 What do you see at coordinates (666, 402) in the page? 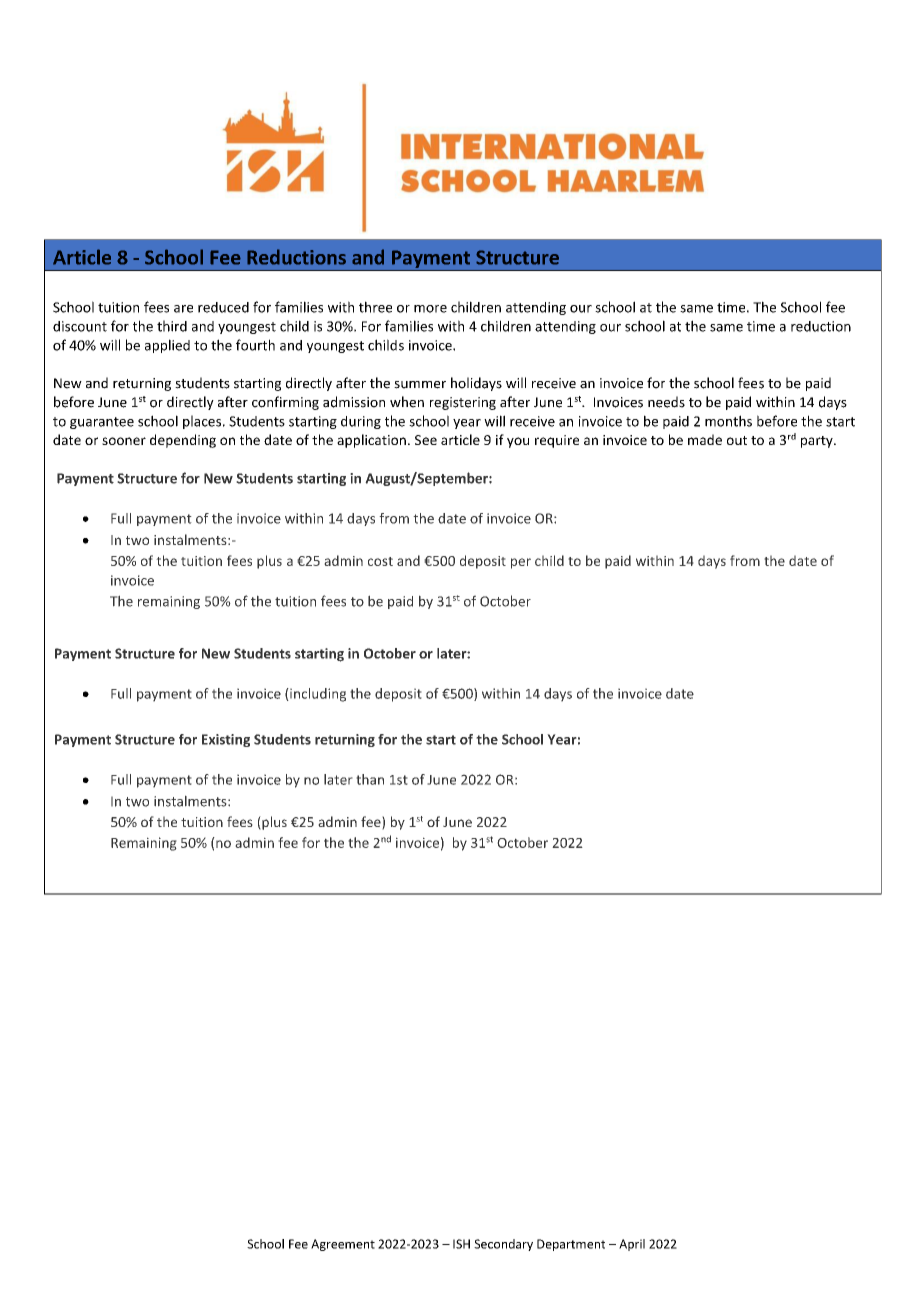
I see `needs` at bounding box center [666, 402].
